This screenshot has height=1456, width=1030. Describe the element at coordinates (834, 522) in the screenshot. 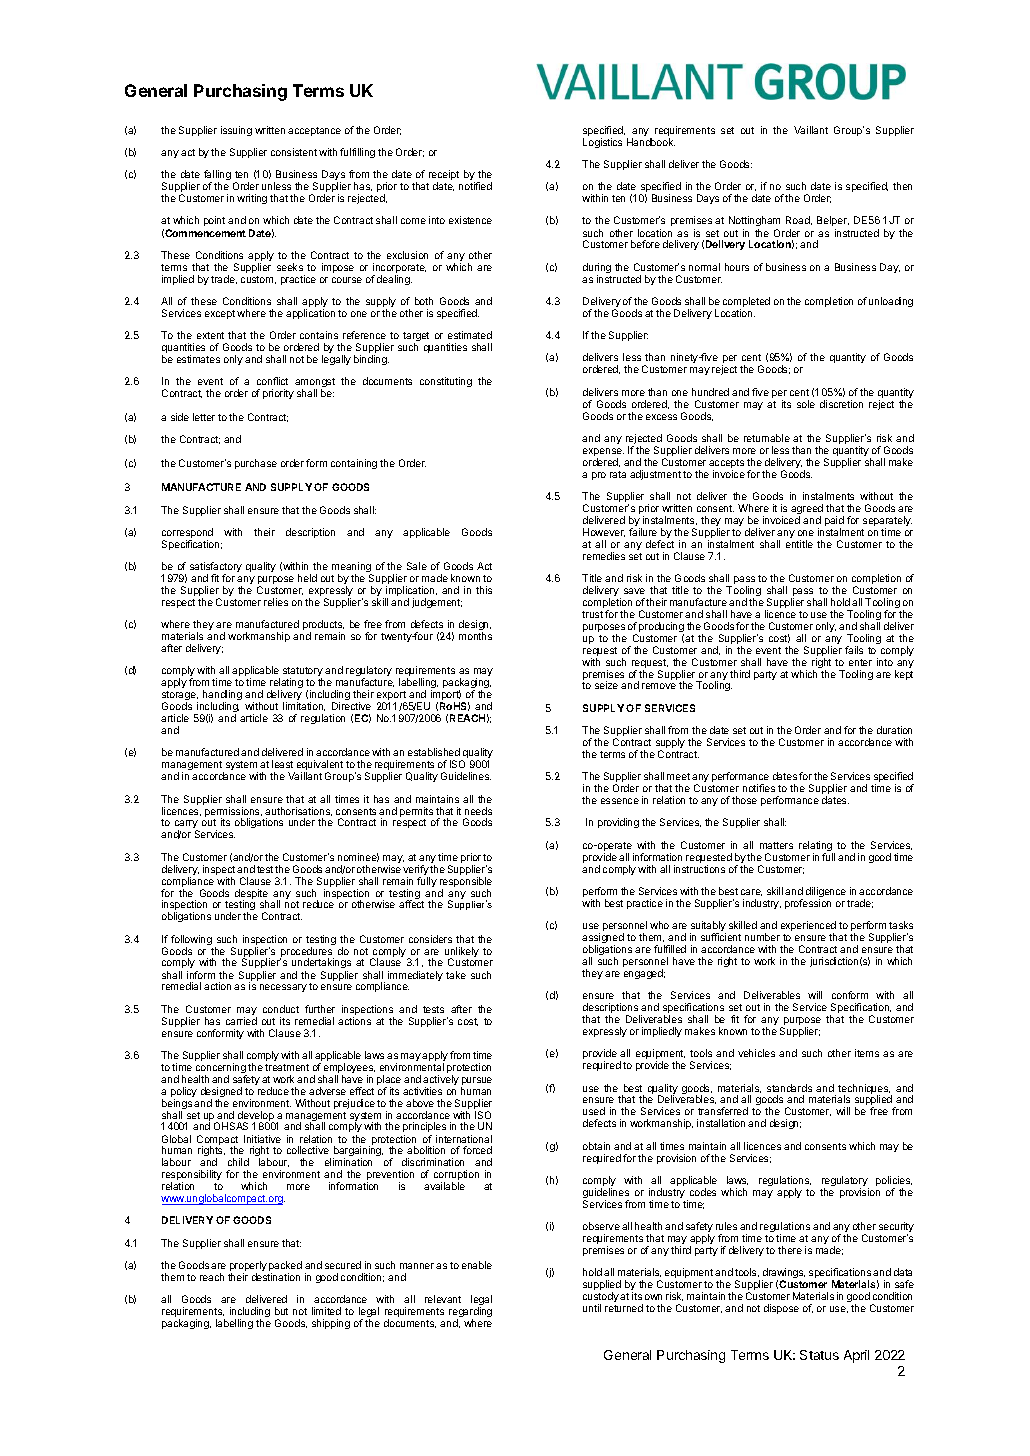

I see `paid` at that location.
